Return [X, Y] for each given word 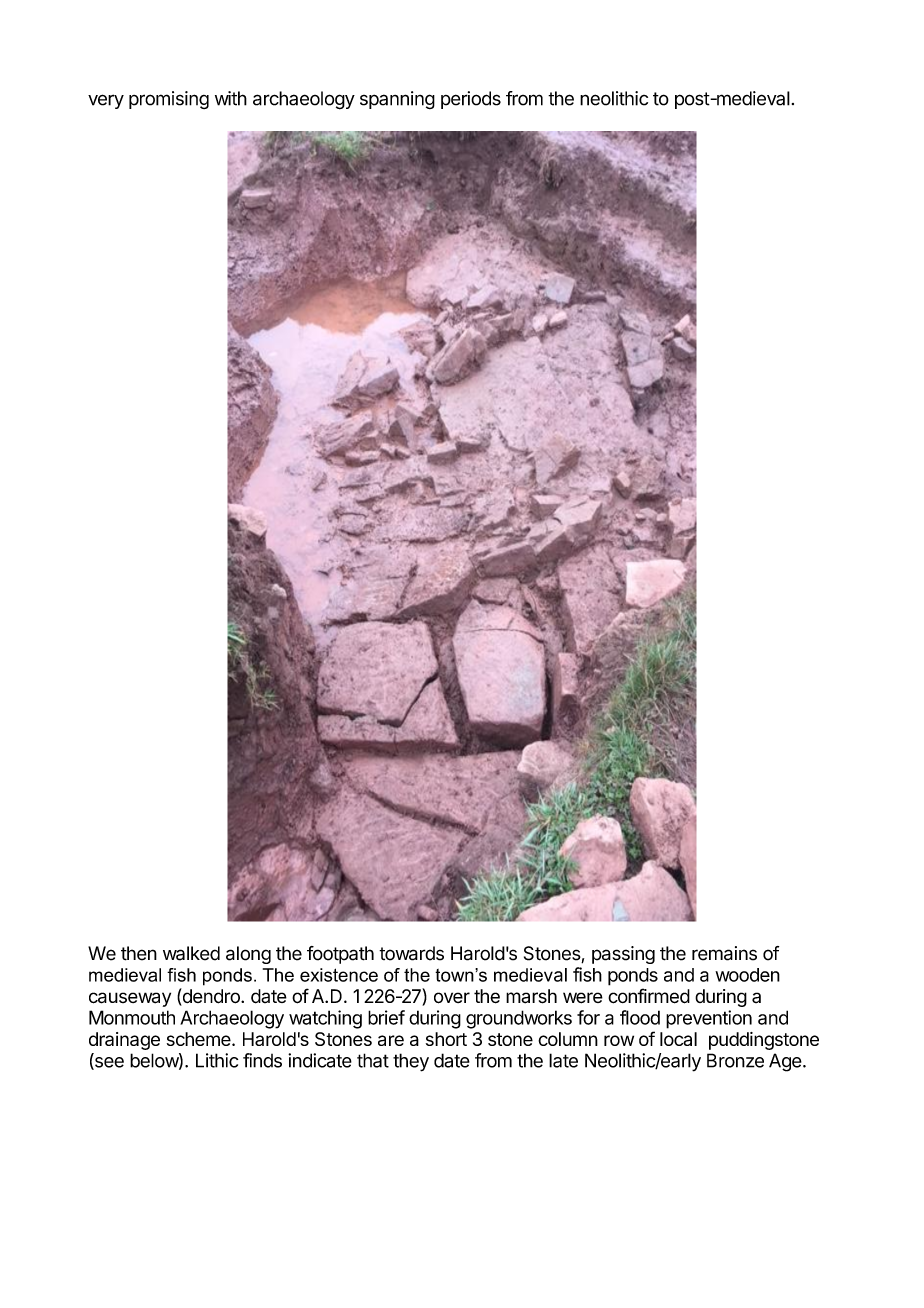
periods [471, 100]
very [106, 101]
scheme [200, 1039]
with [231, 98]
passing [623, 955]
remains [724, 953]
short [446, 1039]
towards [411, 953]
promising [169, 100]
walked [191, 953]
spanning [397, 100]
